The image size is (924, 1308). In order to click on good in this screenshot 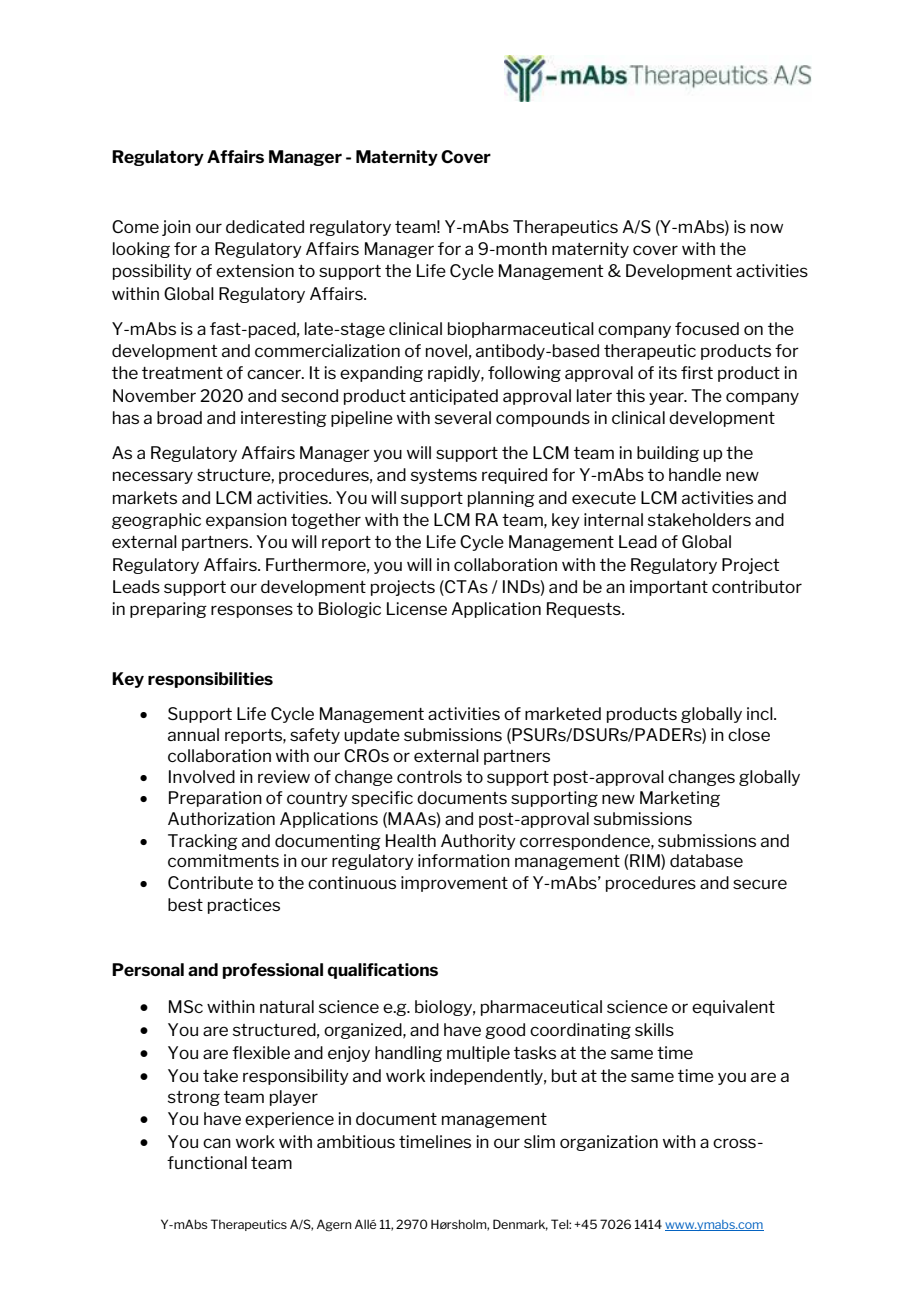, I will do `click(505, 1031)`.
